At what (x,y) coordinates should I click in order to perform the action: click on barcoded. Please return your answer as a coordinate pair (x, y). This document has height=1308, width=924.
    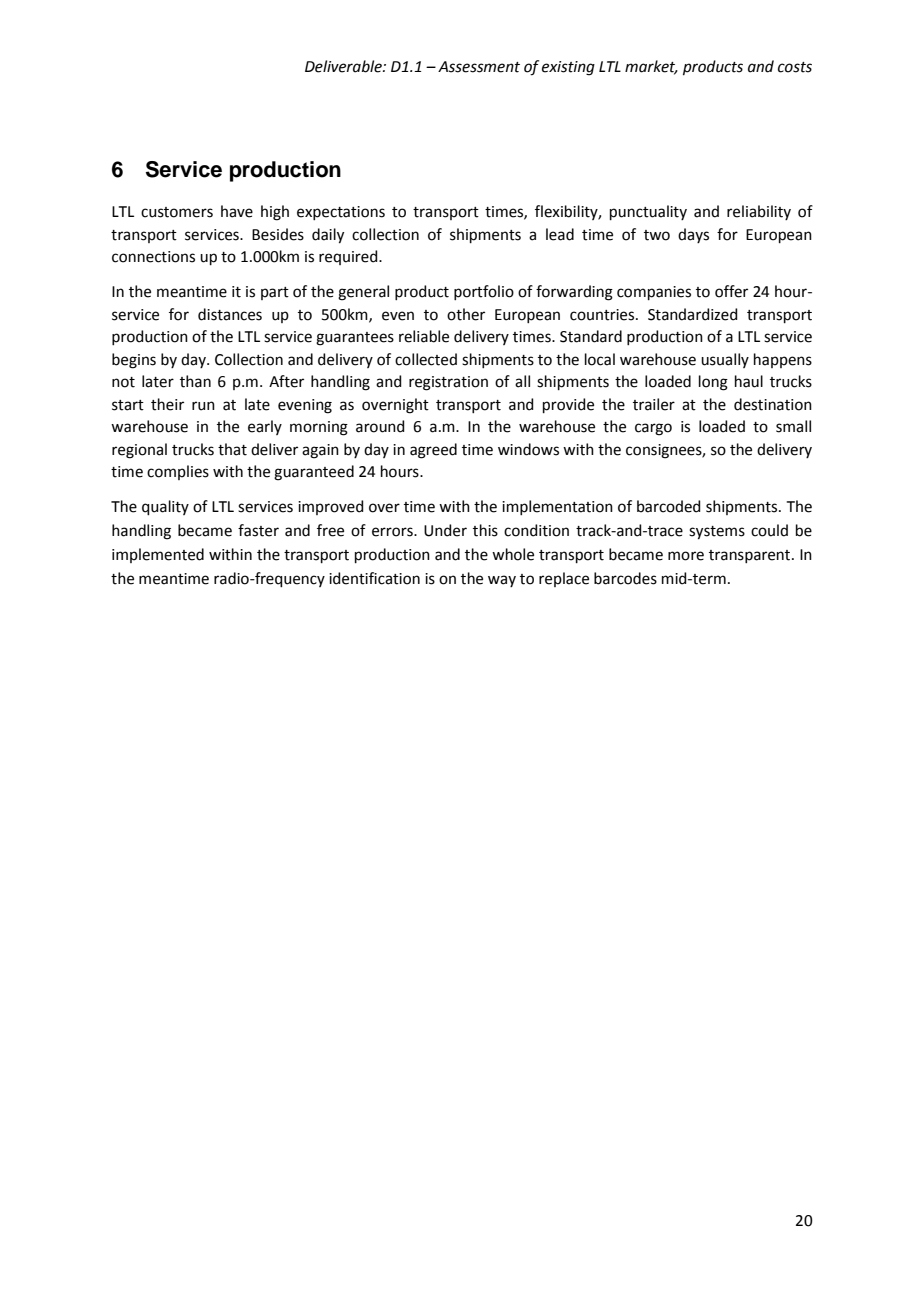
    Looking at the image, I should click on (669, 506).
